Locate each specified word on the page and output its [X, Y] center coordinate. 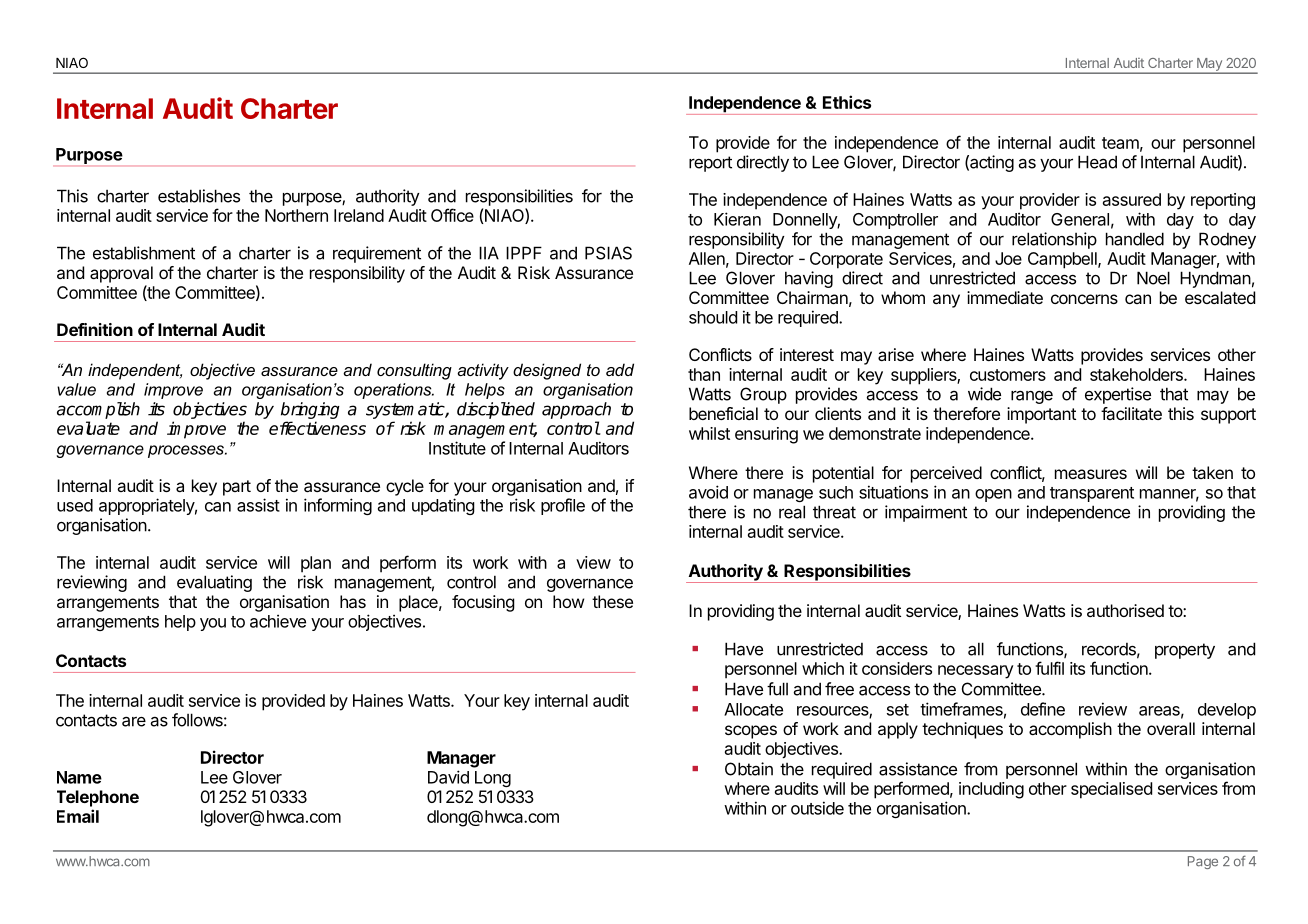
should [713, 317]
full [777, 689]
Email [78, 816]
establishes [199, 196]
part [237, 488]
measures [1091, 474]
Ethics [847, 102]
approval [121, 274]
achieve [278, 621]
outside [817, 808]
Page [1203, 862]
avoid [708, 492]
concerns [1084, 299]
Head [1097, 162]
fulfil [1049, 668]
